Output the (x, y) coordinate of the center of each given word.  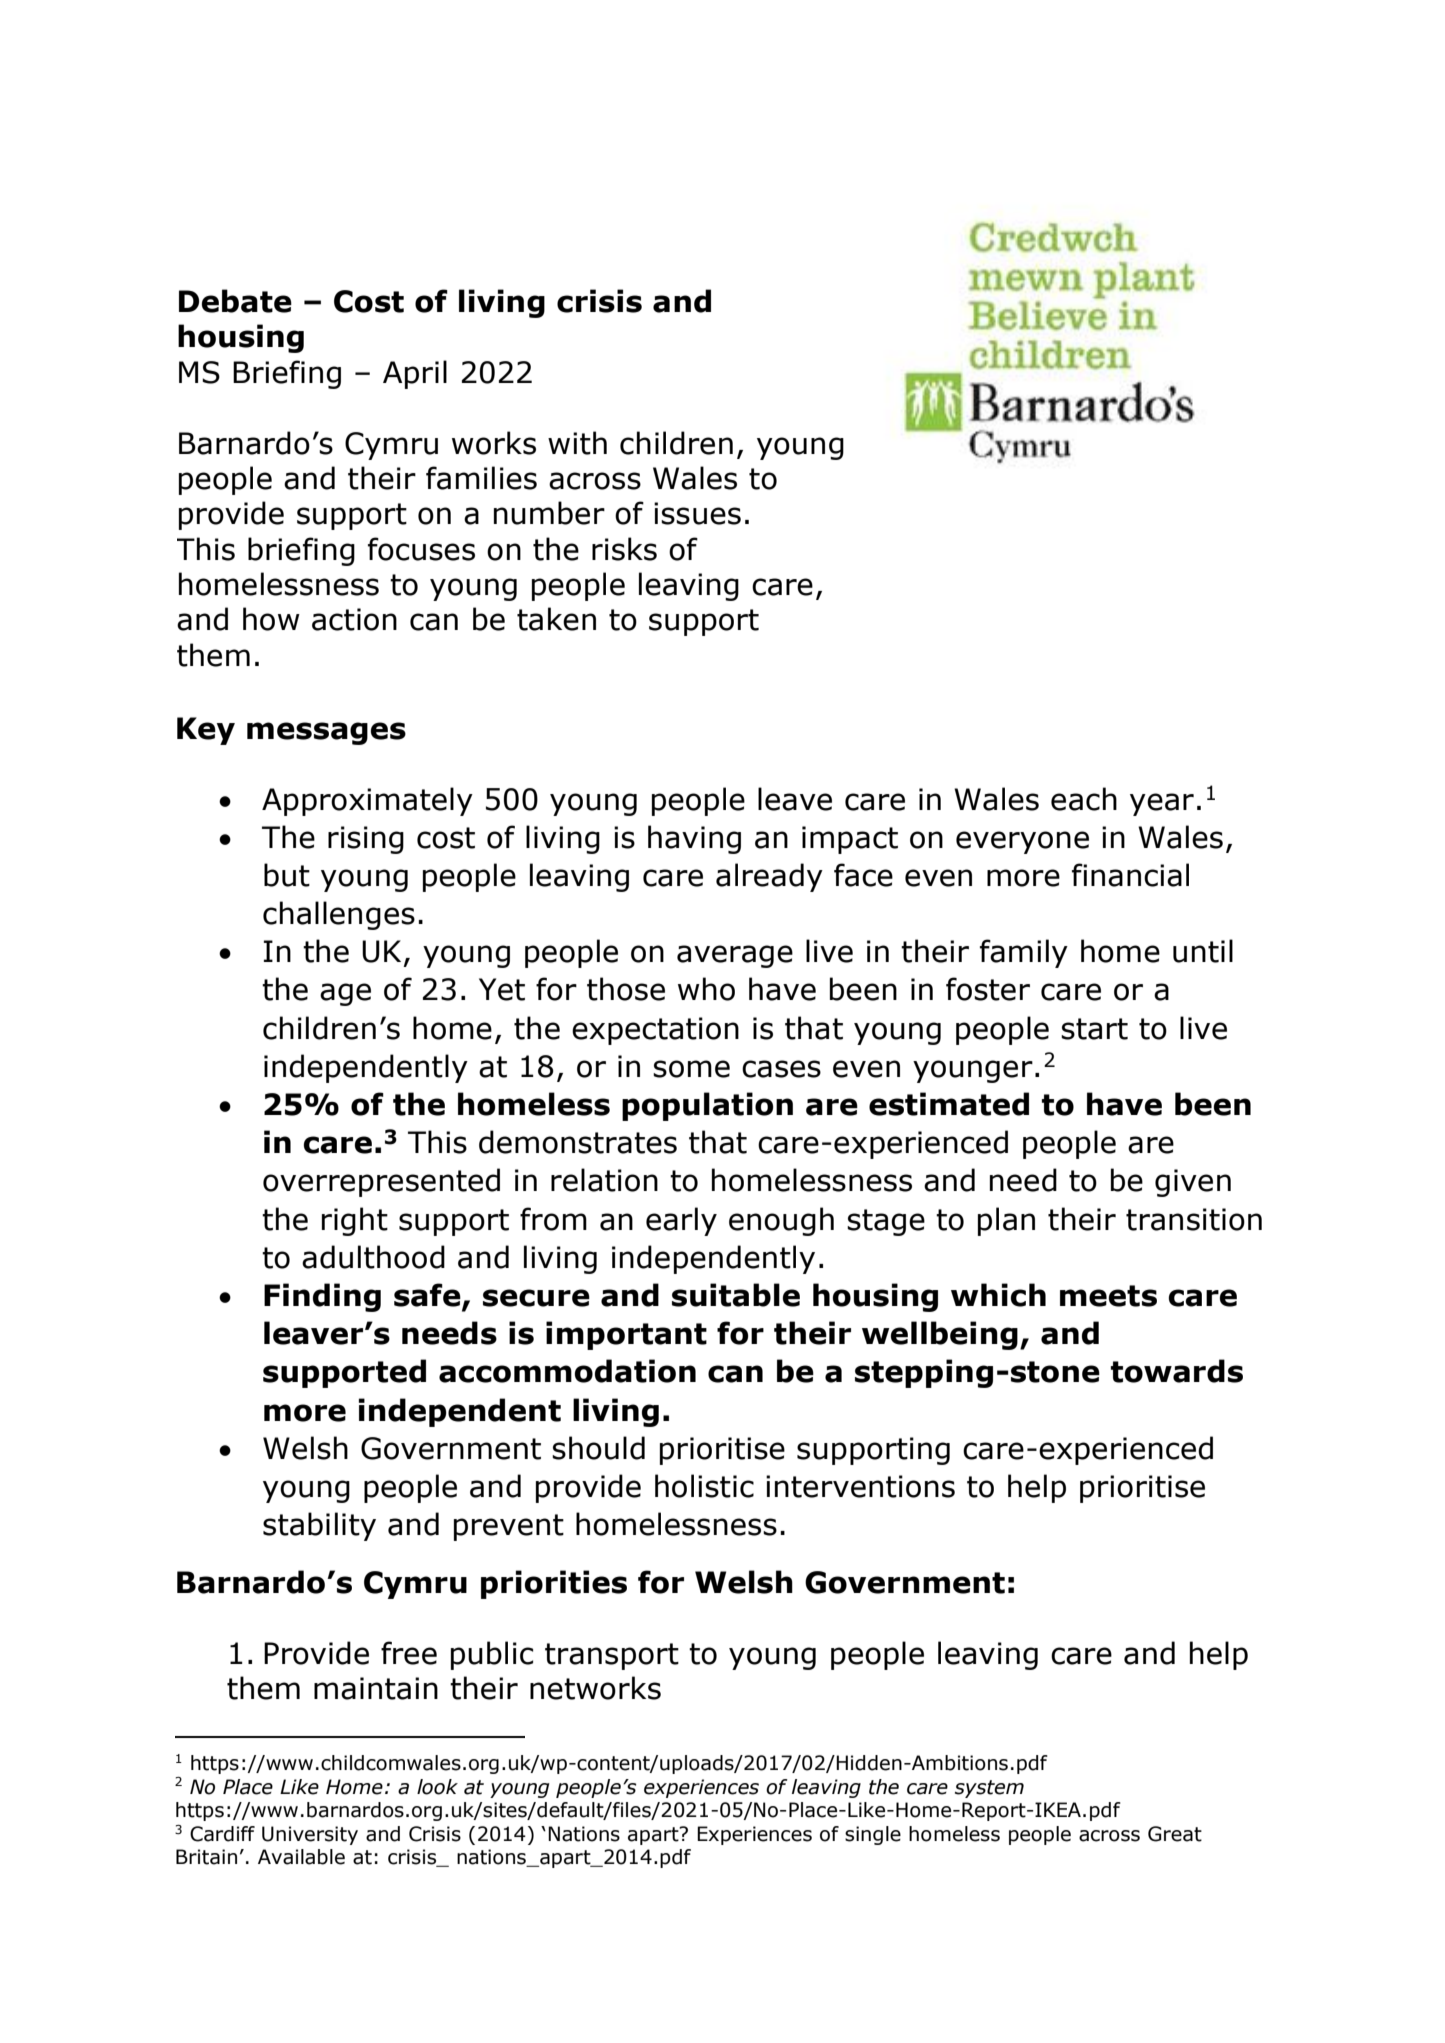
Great (1175, 1834)
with (577, 443)
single (873, 1835)
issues (697, 513)
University (310, 1835)
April (415, 374)
